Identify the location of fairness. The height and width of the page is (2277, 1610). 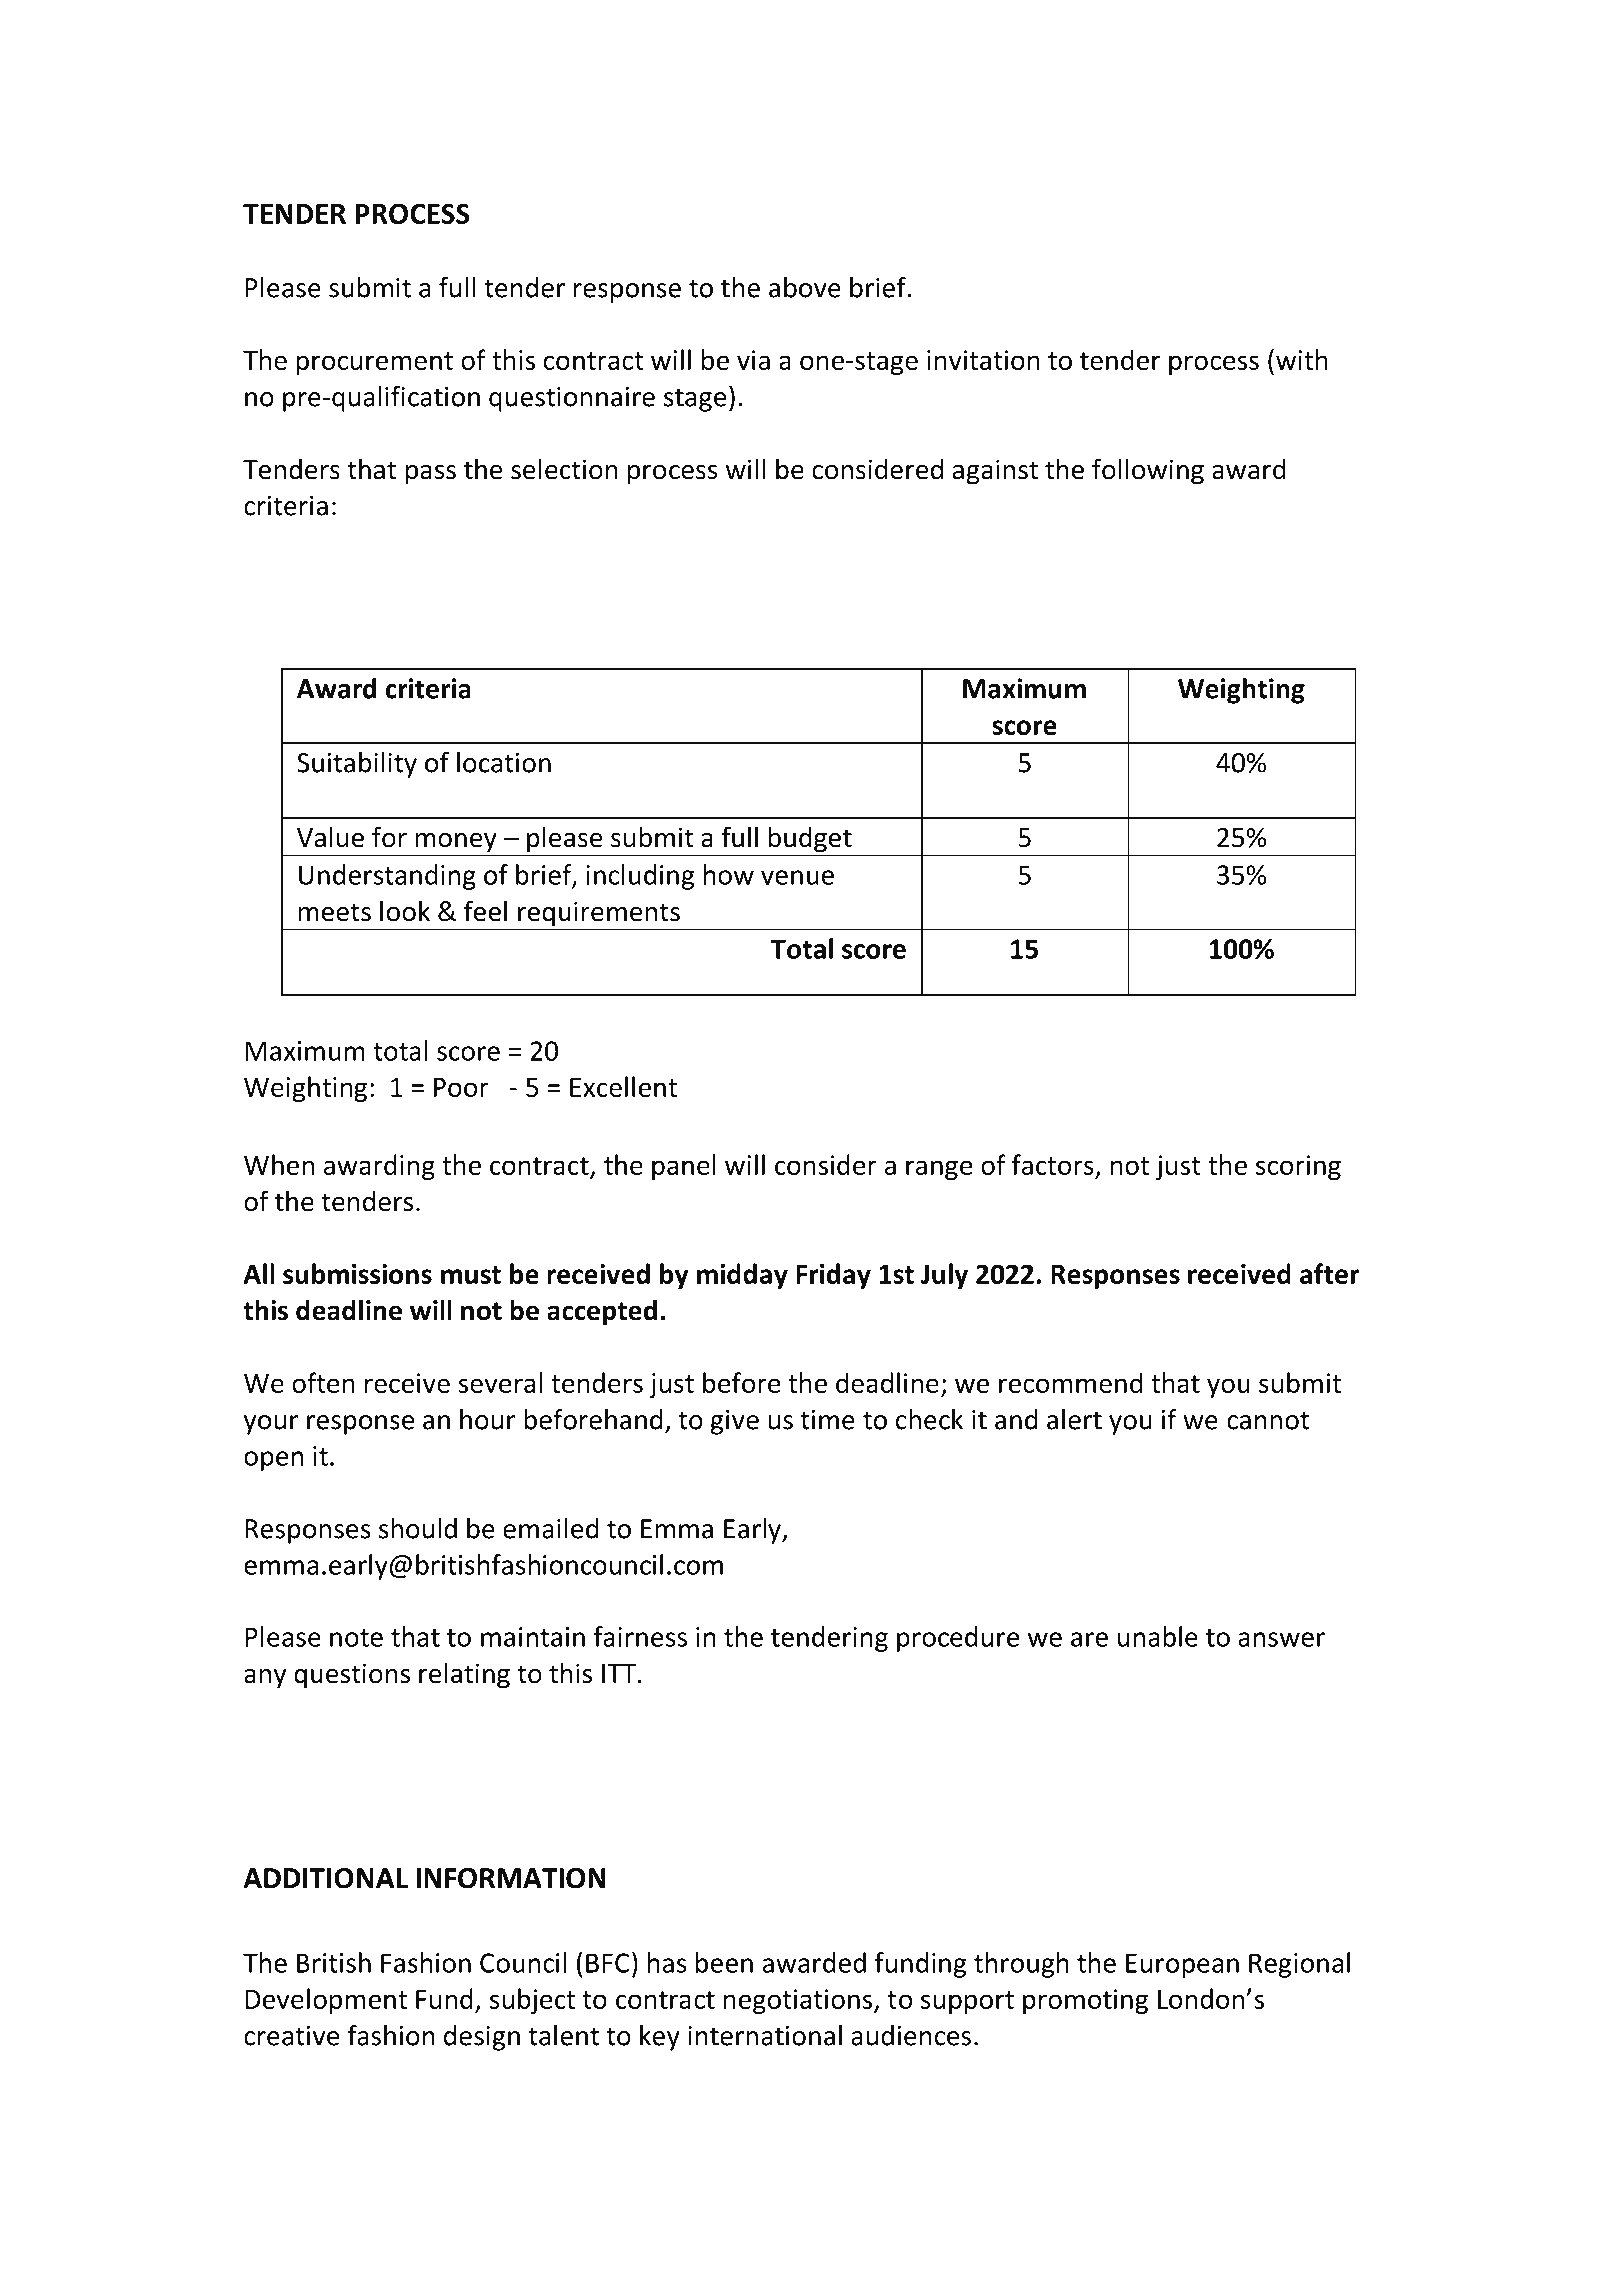
(640, 1636).
